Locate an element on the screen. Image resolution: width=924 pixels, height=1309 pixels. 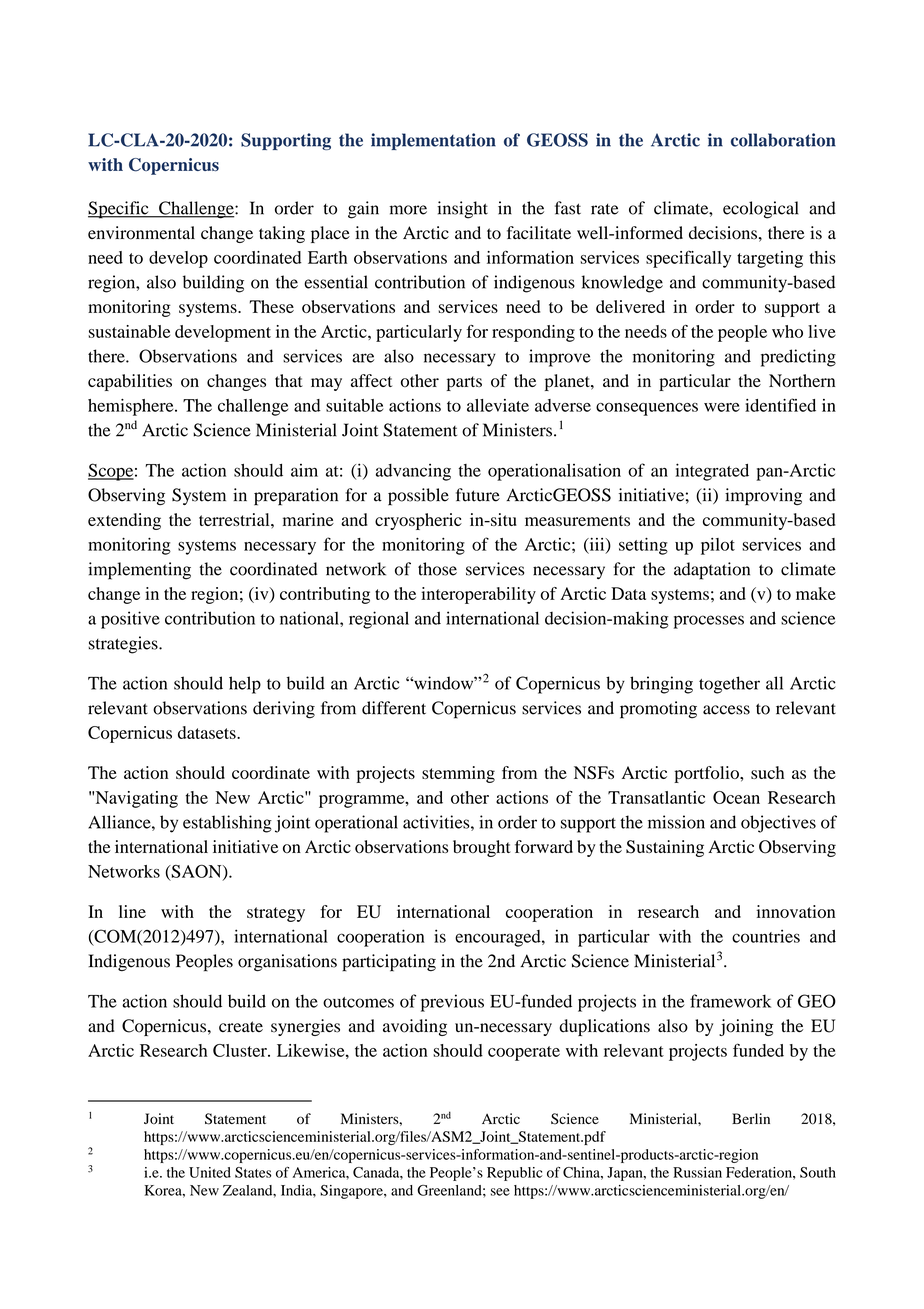
insight is located at coordinates (462, 210).
